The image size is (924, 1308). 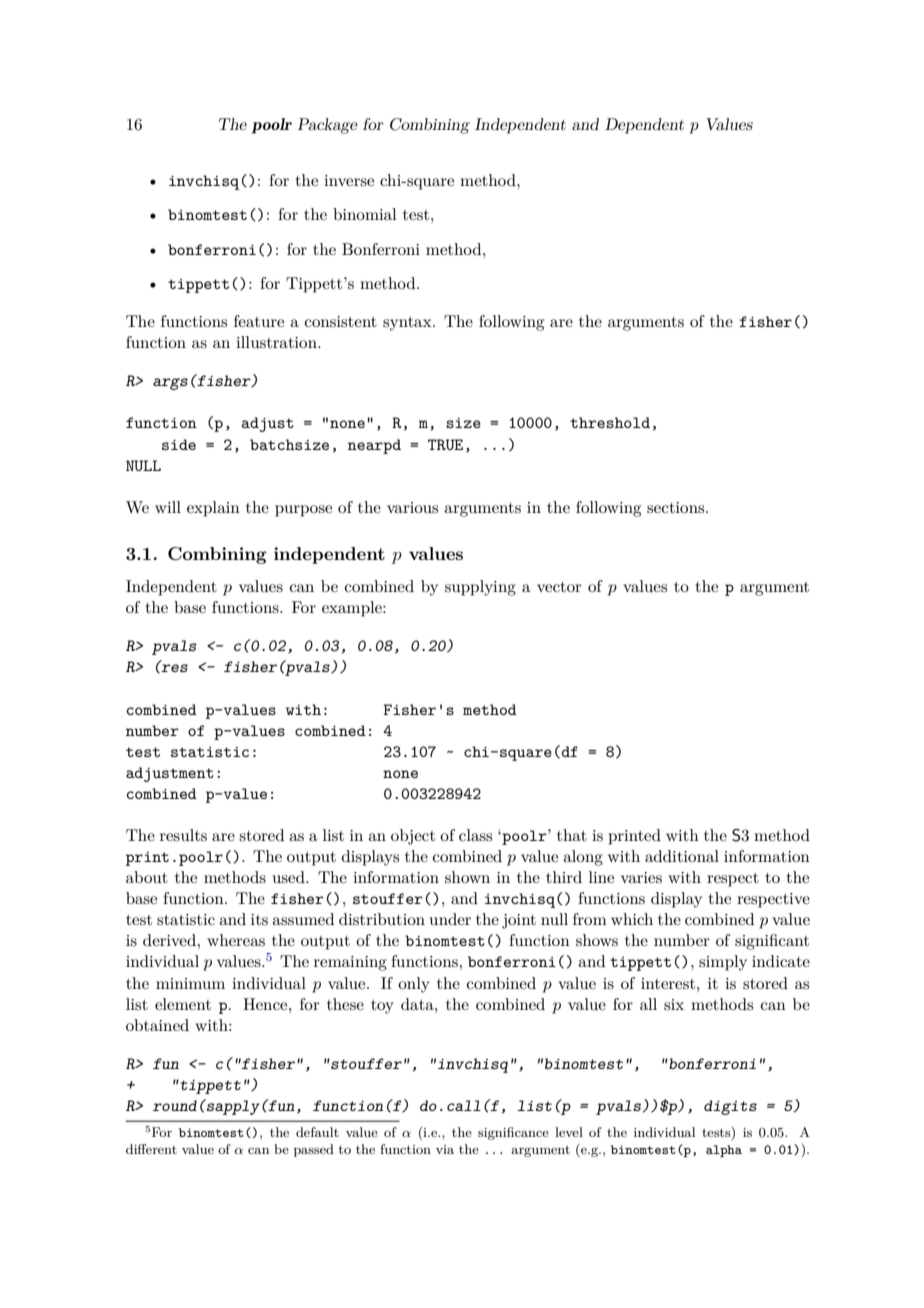 What do you see at coordinates (353, 609) in the screenshot?
I see `example` at bounding box center [353, 609].
